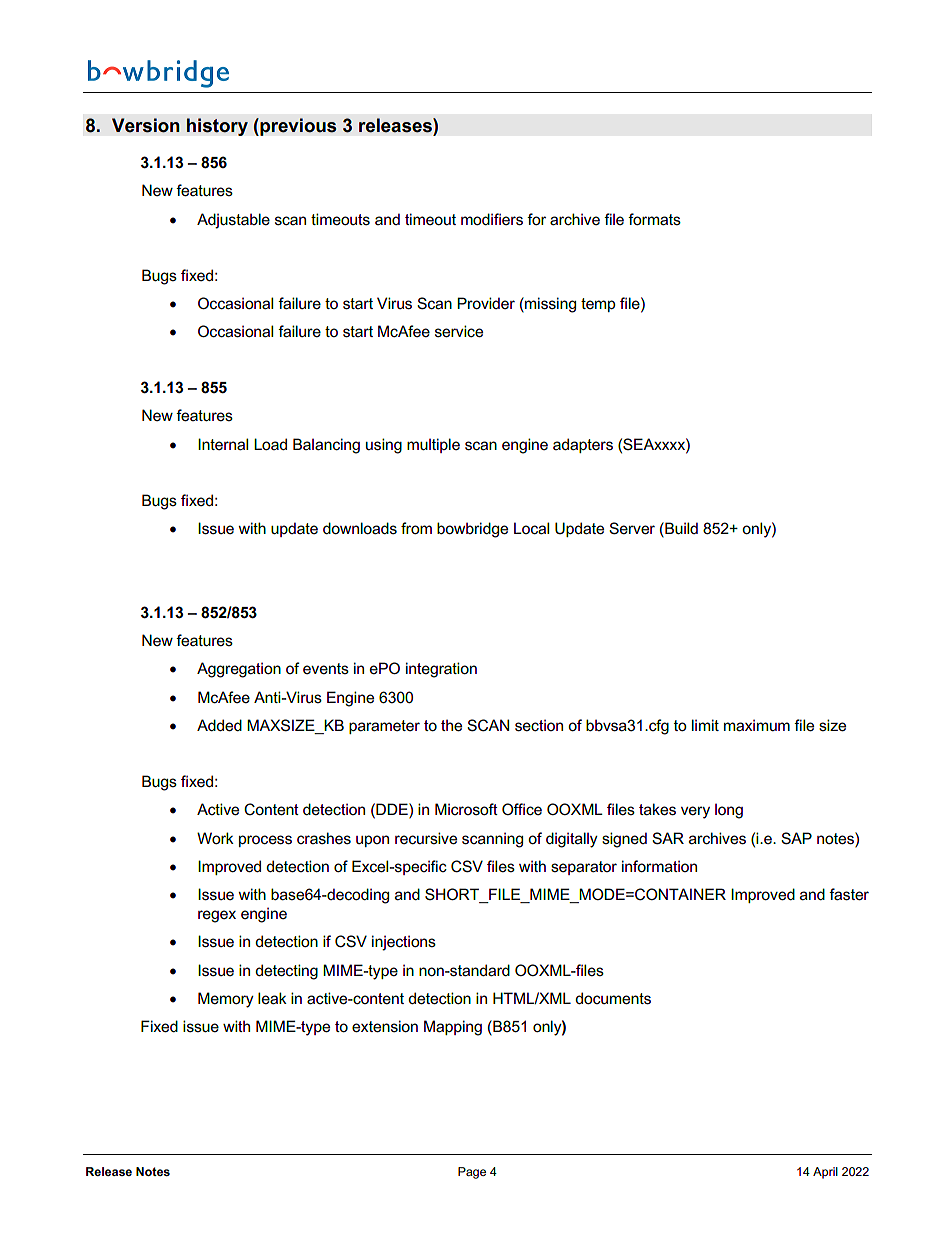  What do you see at coordinates (632, 528) in the screenshot?
I see `Server` at bounding box center [632, 528].
